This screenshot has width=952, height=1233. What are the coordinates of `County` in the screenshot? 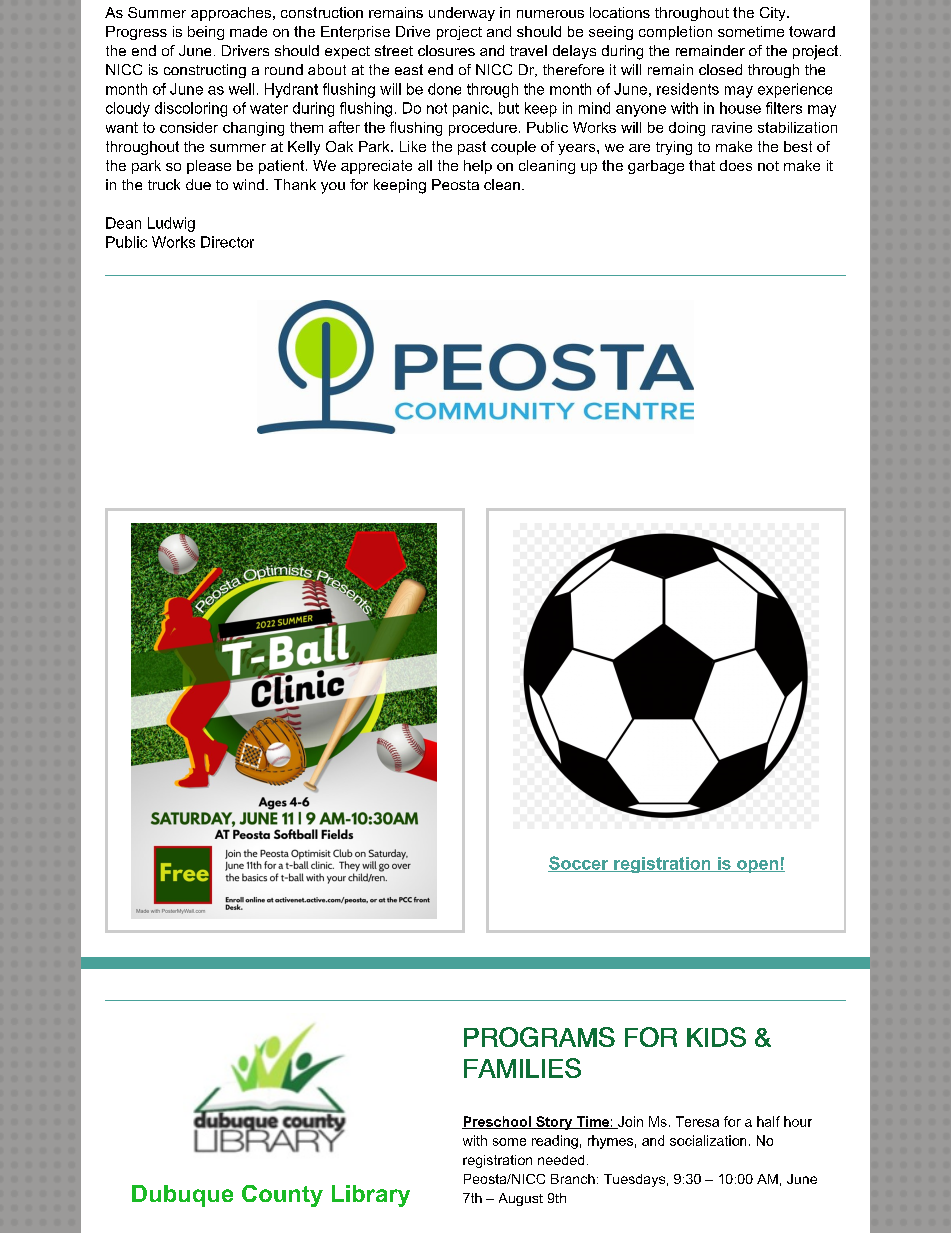 It's located at (282, 1196).
